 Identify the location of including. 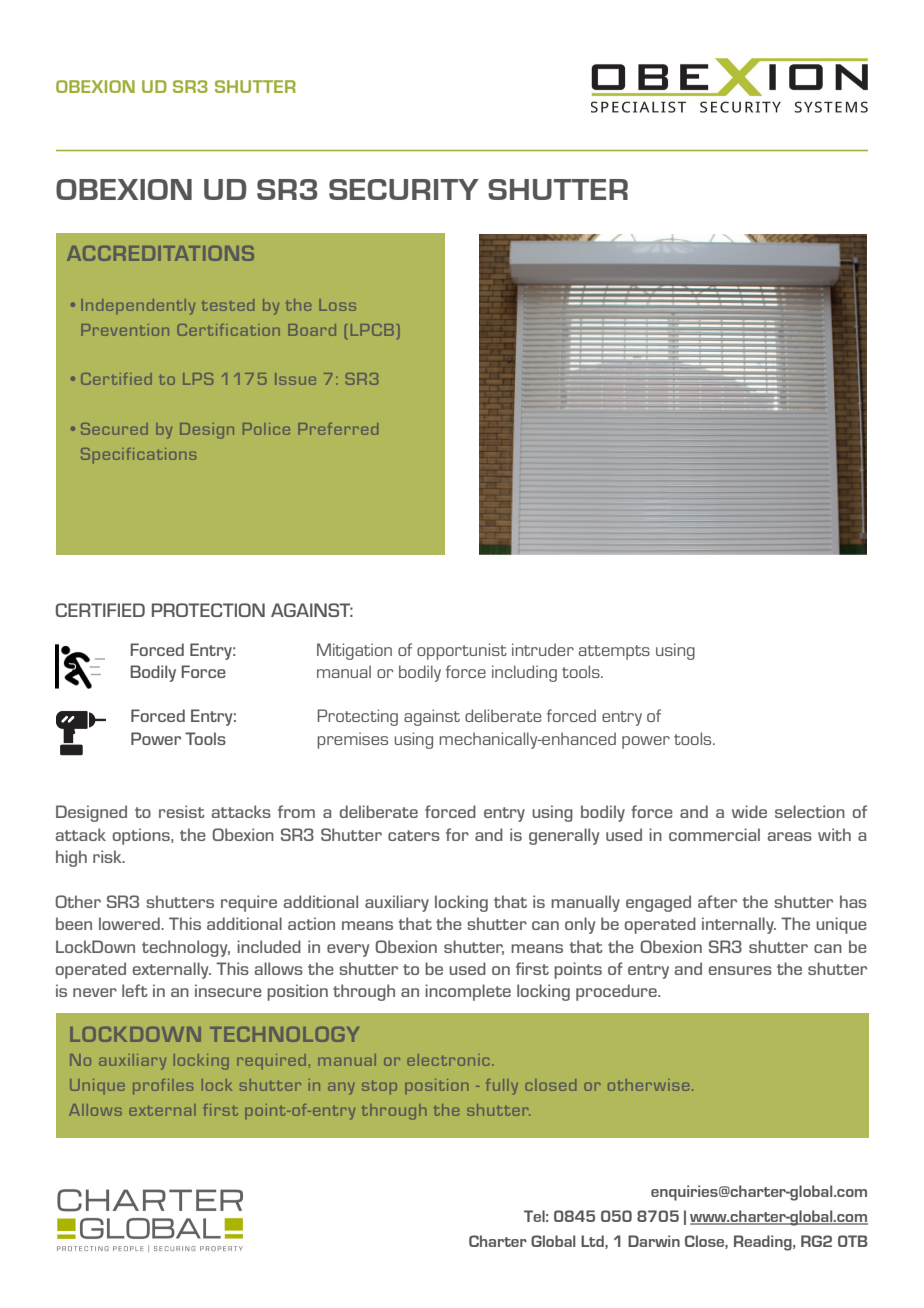
(524, 673).
